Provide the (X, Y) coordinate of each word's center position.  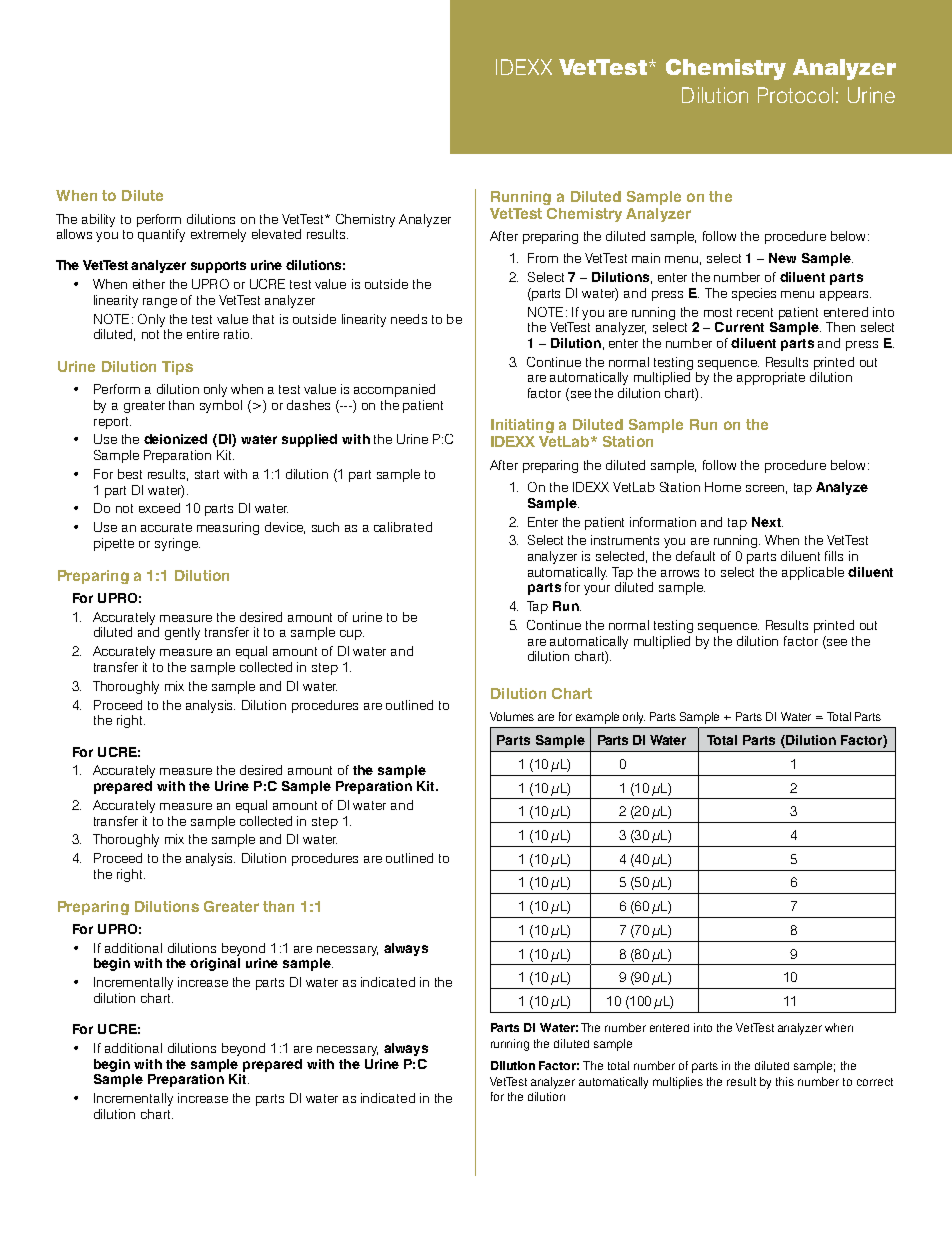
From (543, 258)
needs (409, 319)
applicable (813, 573)
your (597, 590)
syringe (177, 544)
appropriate (771, 378)
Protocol (795, 95)
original (215, 964)
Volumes (512, 716)
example (597, 718)
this (785, 1081)
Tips (177, 368)
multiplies (678, 1083)
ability (98, 220)
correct (875, 1082)
